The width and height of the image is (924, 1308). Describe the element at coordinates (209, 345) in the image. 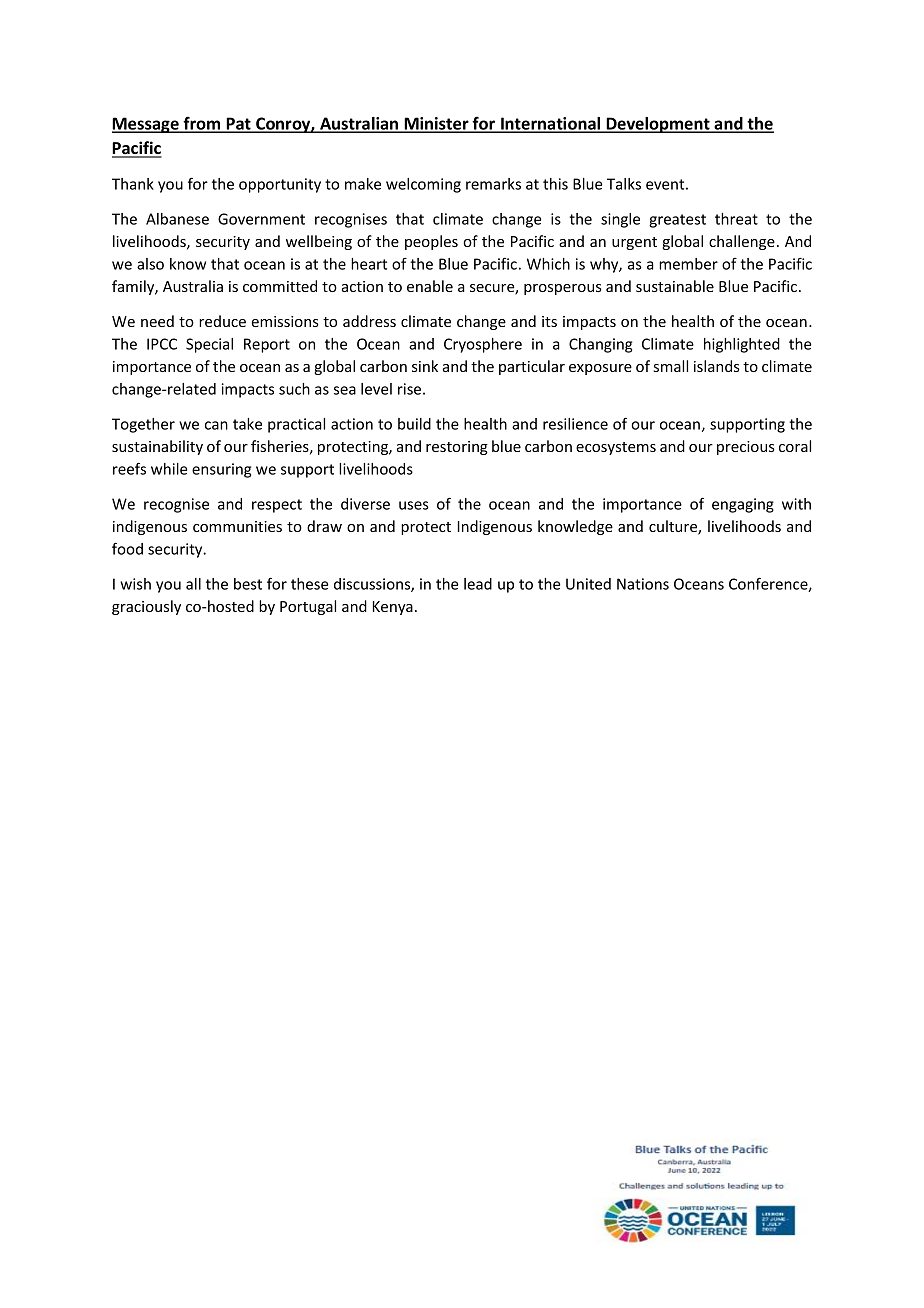

I see `Special` at that location.
